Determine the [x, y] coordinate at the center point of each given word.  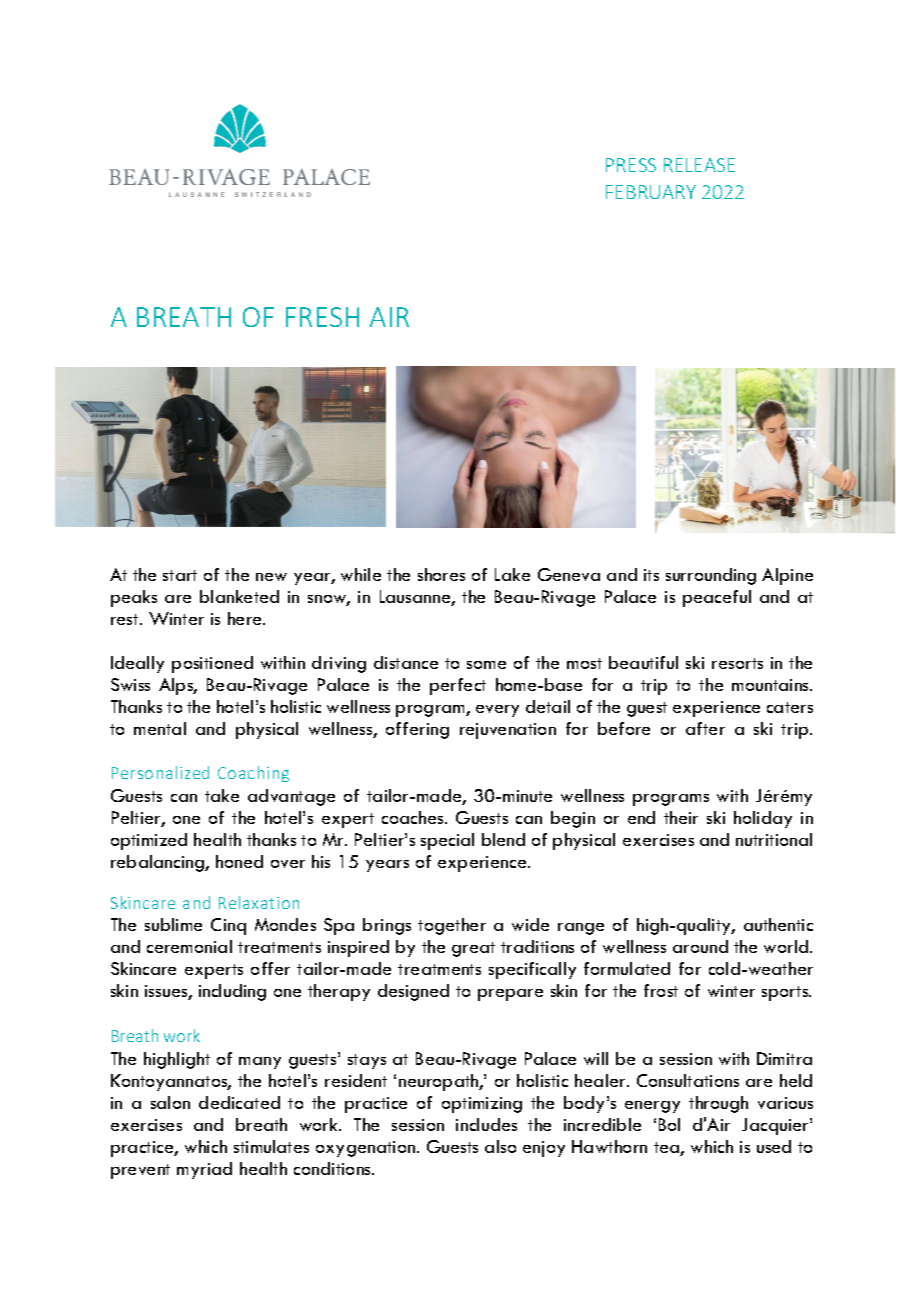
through [718, 1104]
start [180, 575]
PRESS [631, 165]
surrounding [711, 576]
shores [441, 574]
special [447, 841]
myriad [204, 1170]
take [222, 795]
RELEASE [699, 165]
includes [486, 1124]
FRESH [322, 317]
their [681, 817]
